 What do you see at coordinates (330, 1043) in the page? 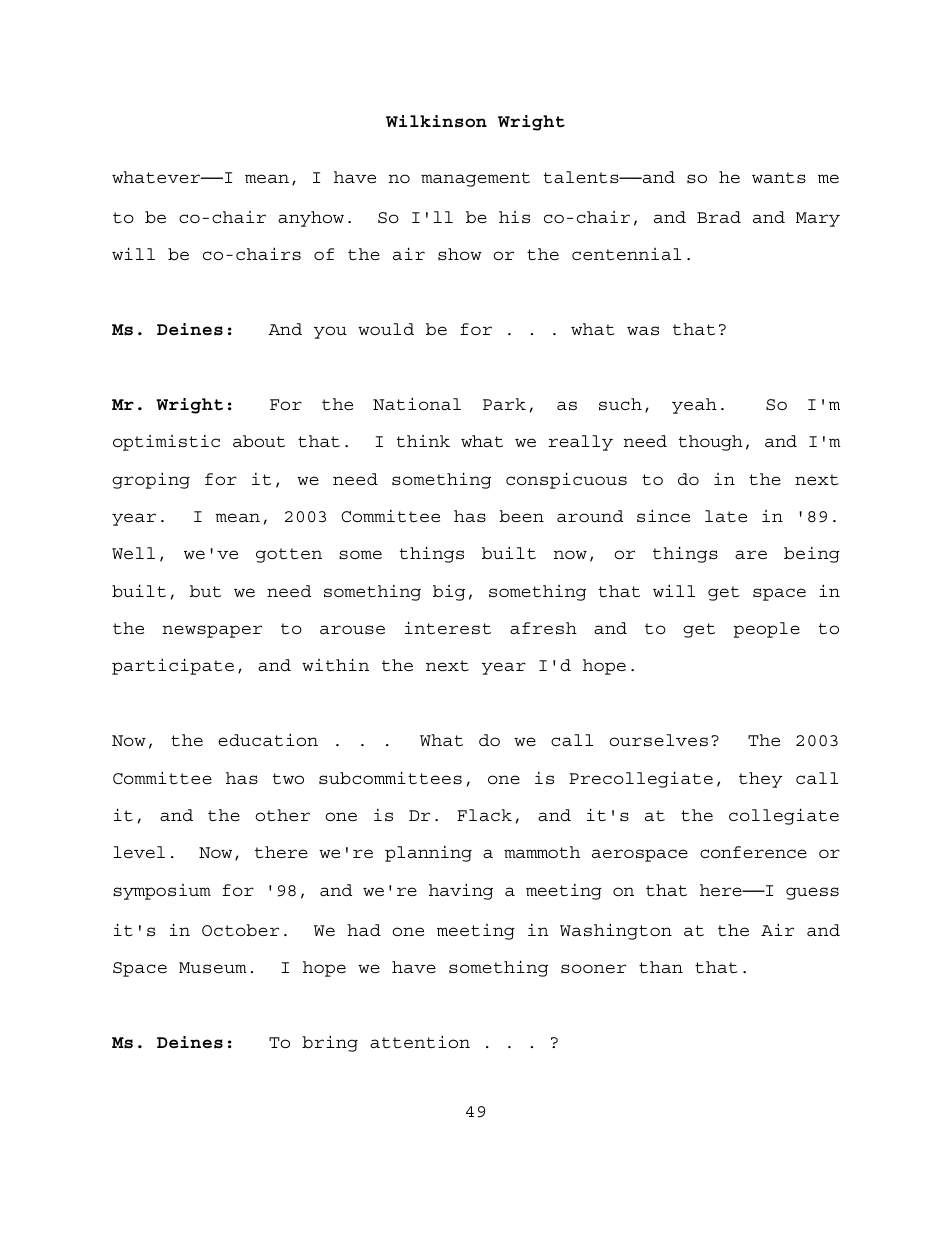
I see `bring` at bounding box center [330, 1043].
